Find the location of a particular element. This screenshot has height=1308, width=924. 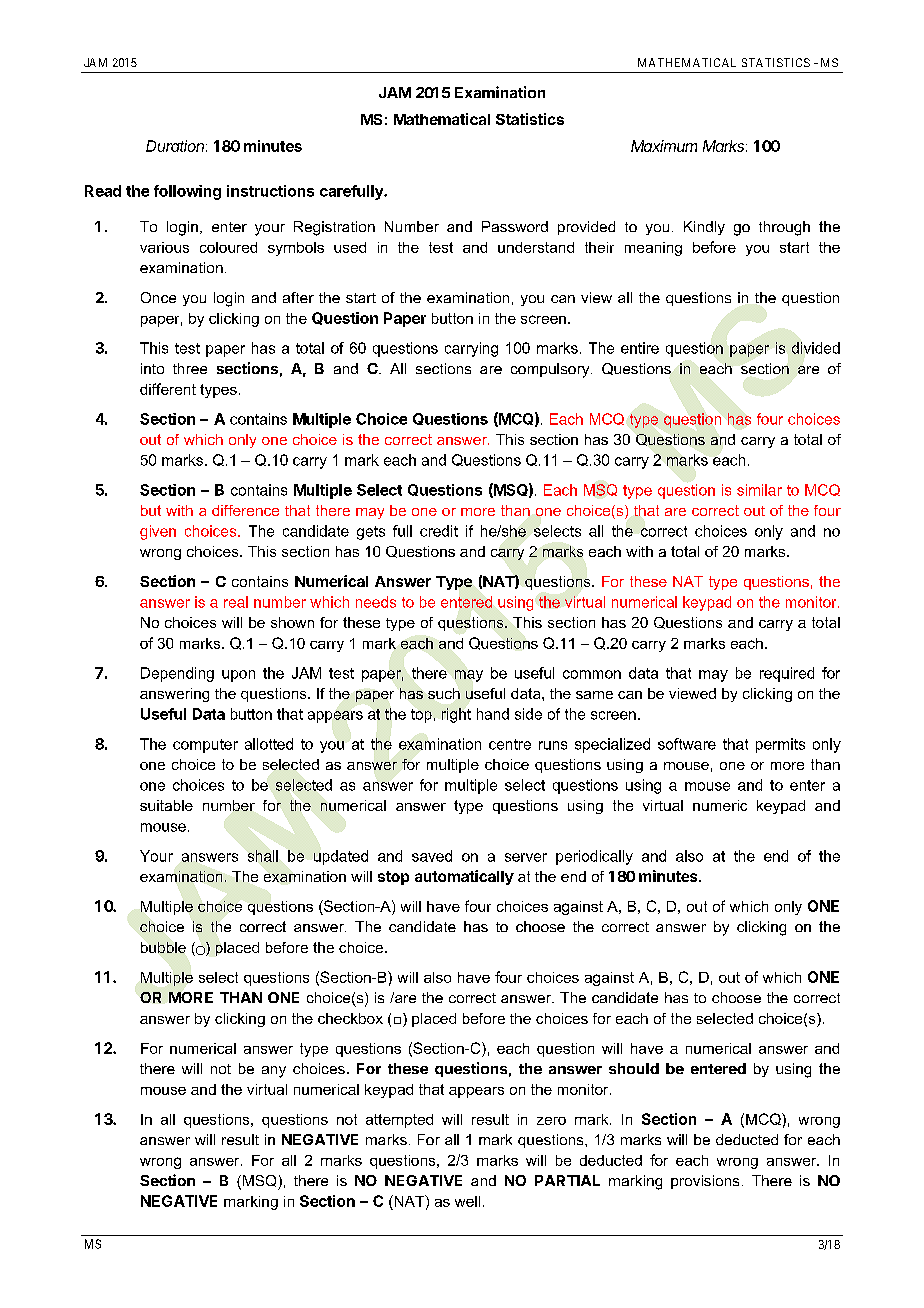

any is located at coordinates (274, 1072).
